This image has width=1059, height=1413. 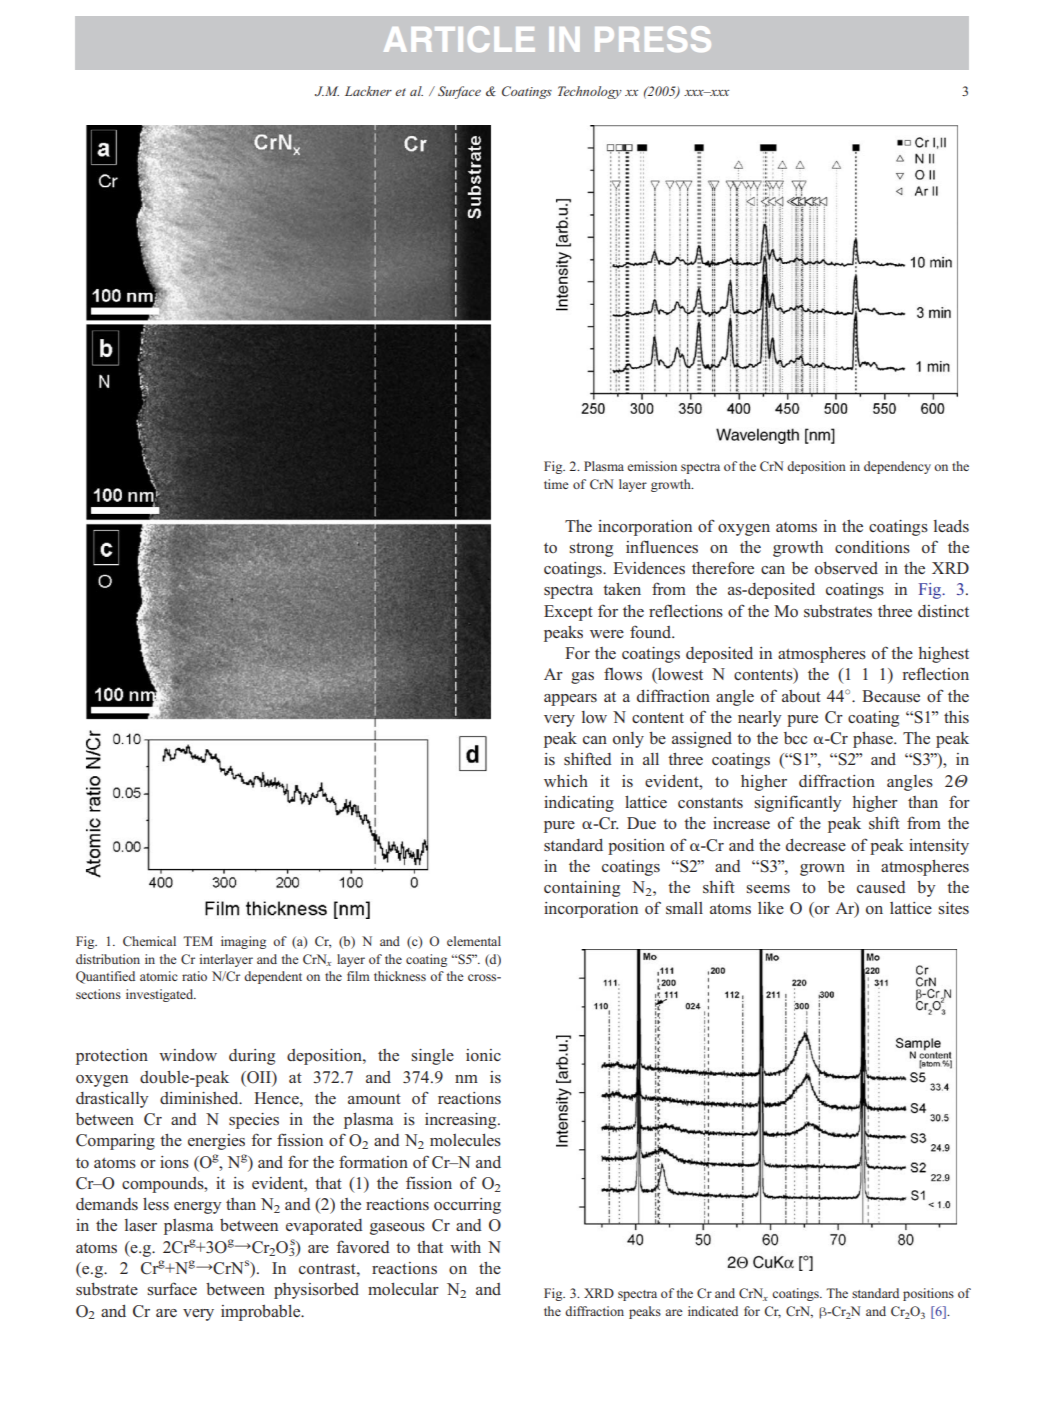 What do you see at coordinates (159, 976) in the image?
I see `atomic` at bounding box center [159, 976].
